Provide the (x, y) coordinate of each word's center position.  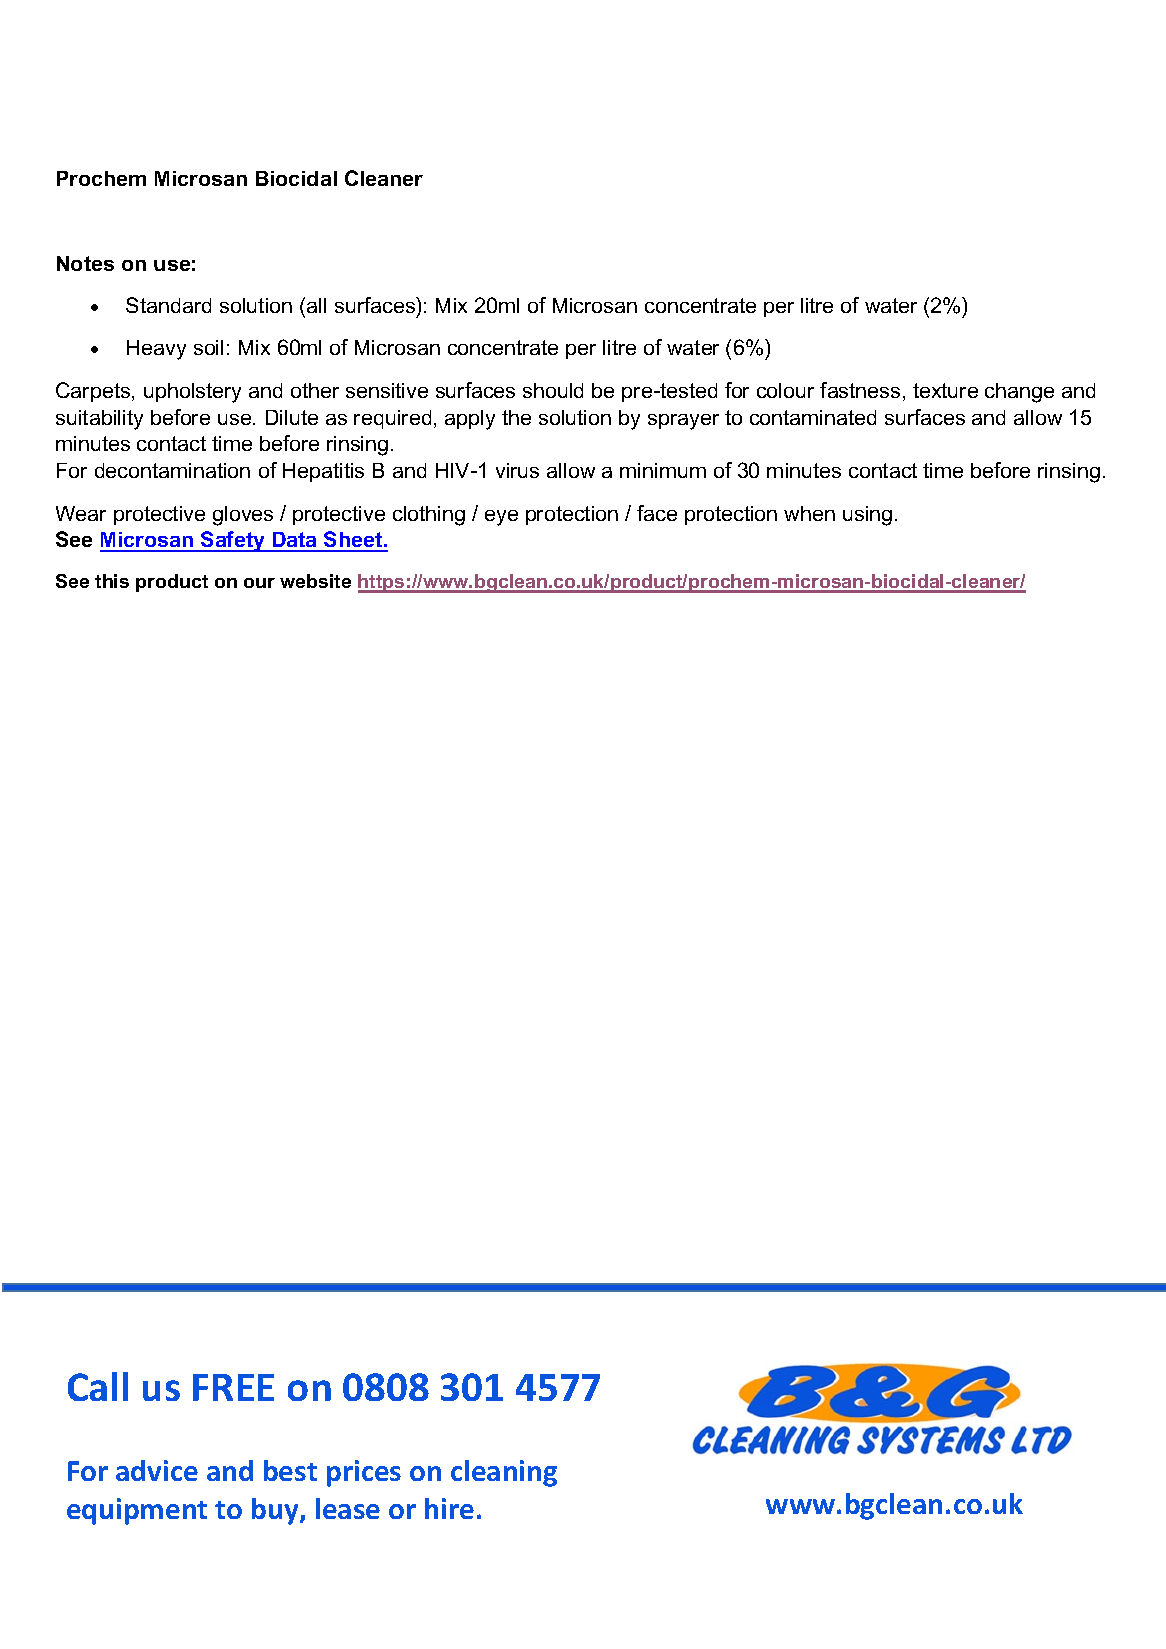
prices (364, 1473)
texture (945, 390)
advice (157, 1470)
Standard (168, 305)
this (112, 581)
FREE (233, 1387)
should (553, 390)
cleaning (504, 1473)
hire (449, 1508)
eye (501, 518)
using (867, 516)
